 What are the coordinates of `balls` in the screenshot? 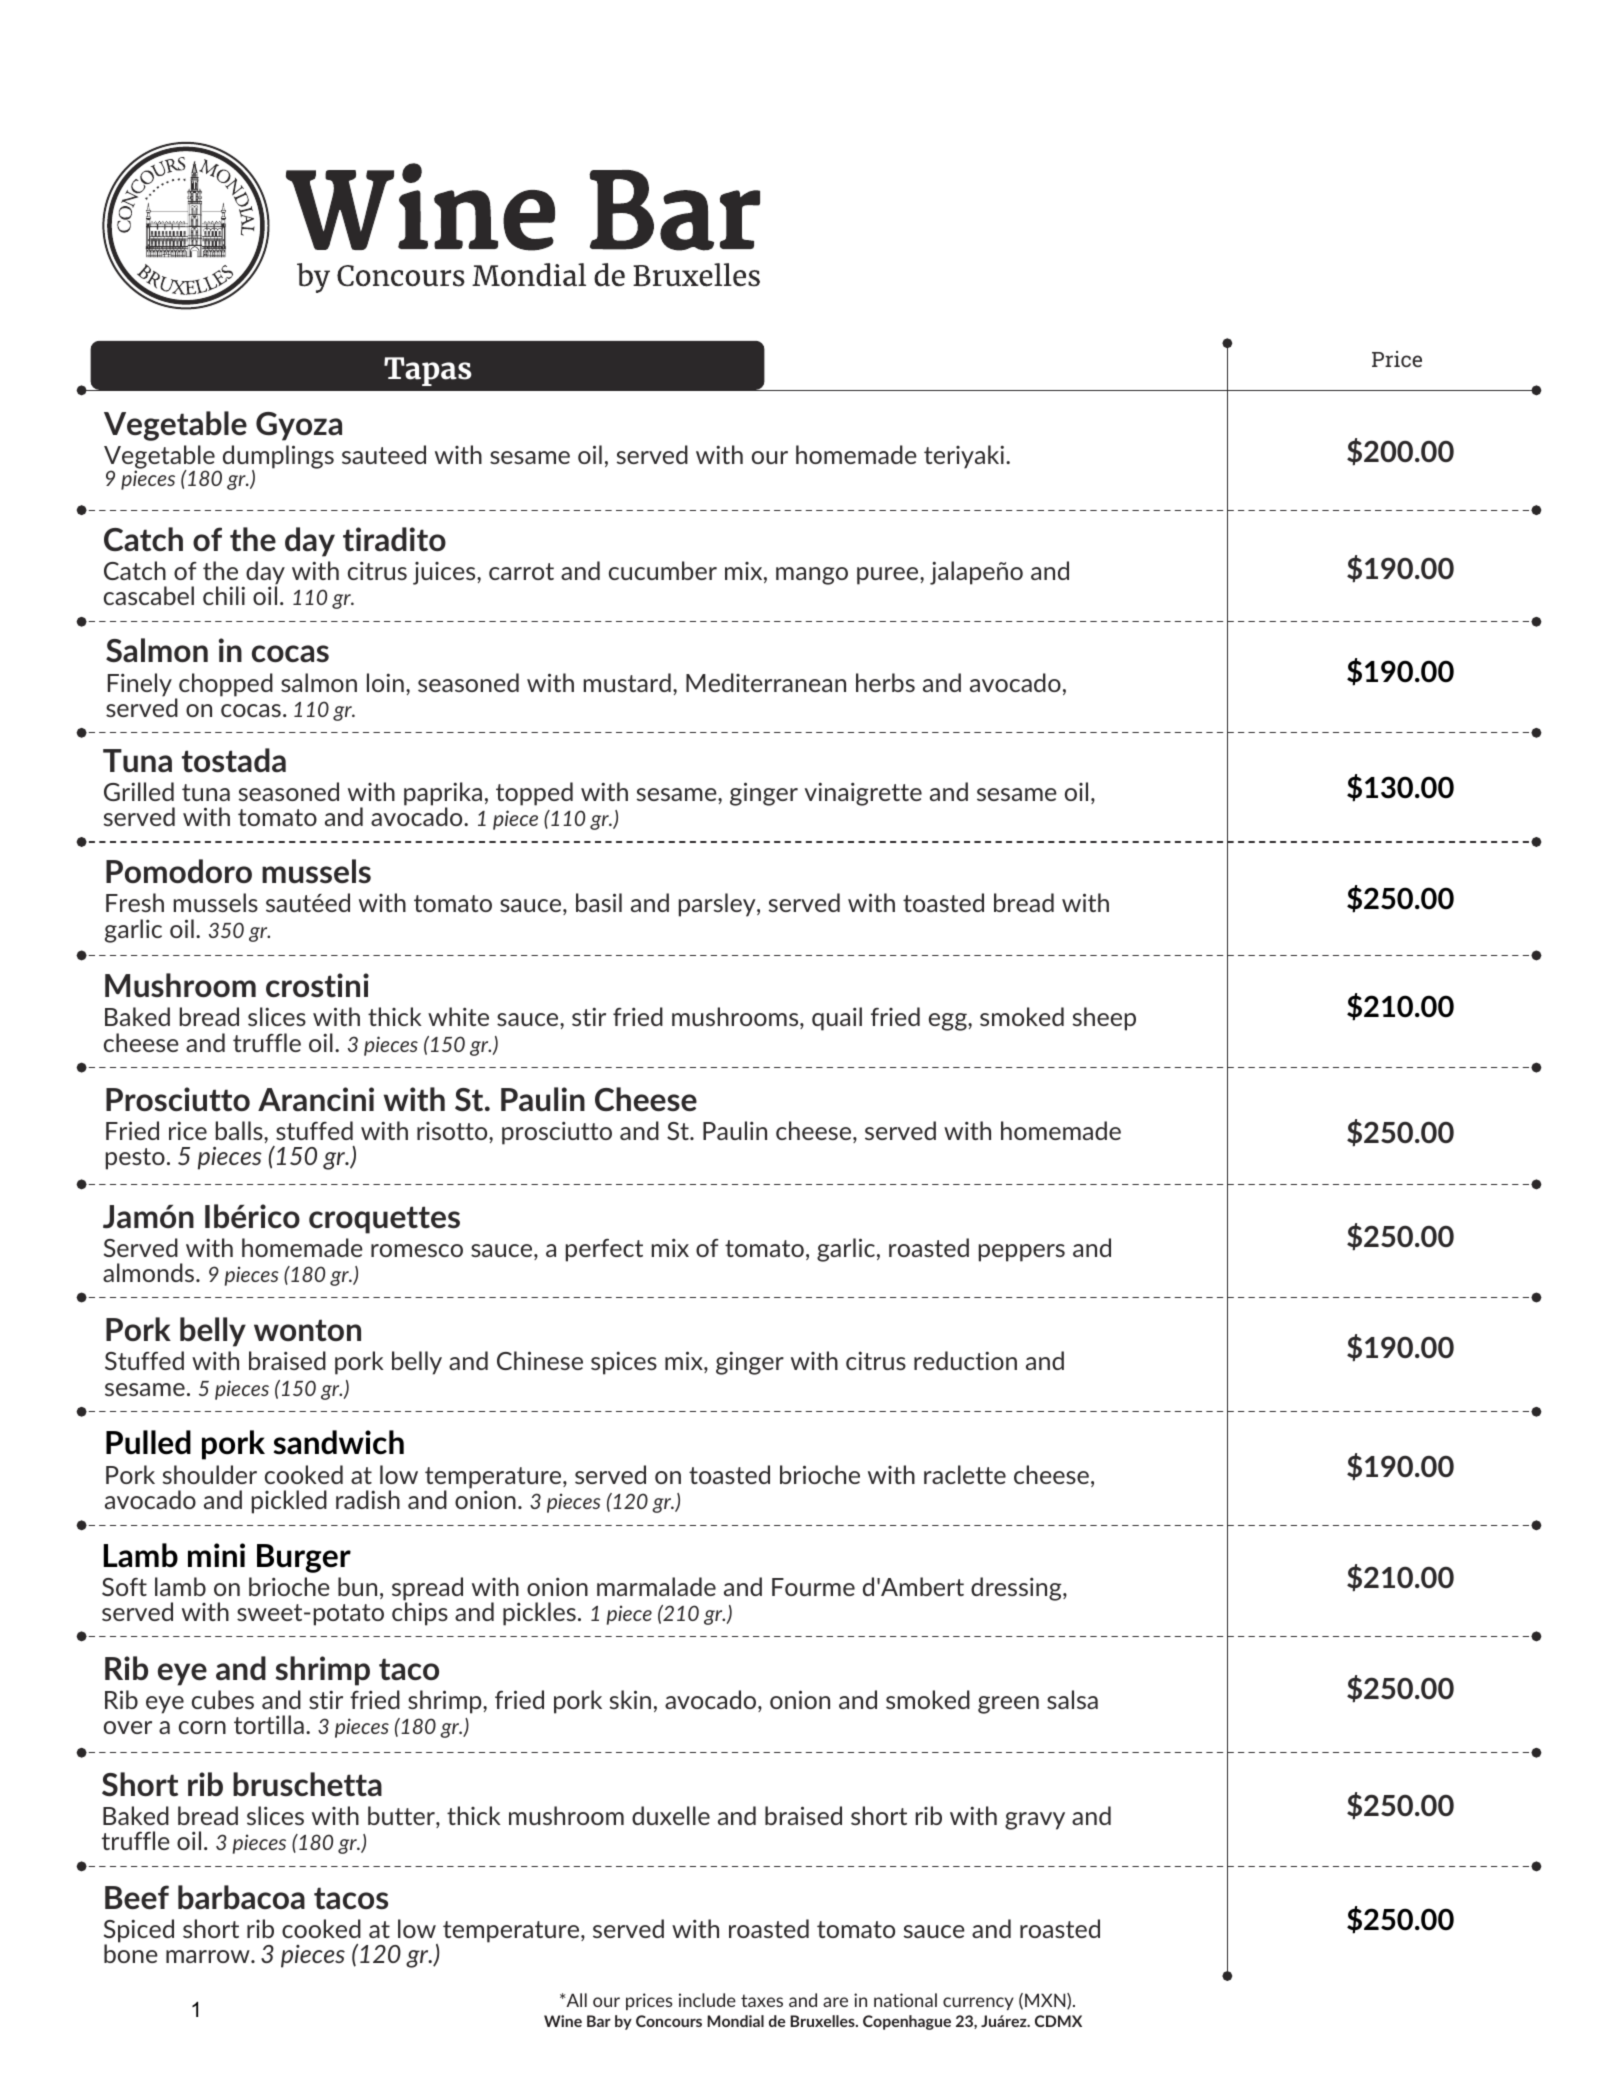 It's located at (240, 1130).
